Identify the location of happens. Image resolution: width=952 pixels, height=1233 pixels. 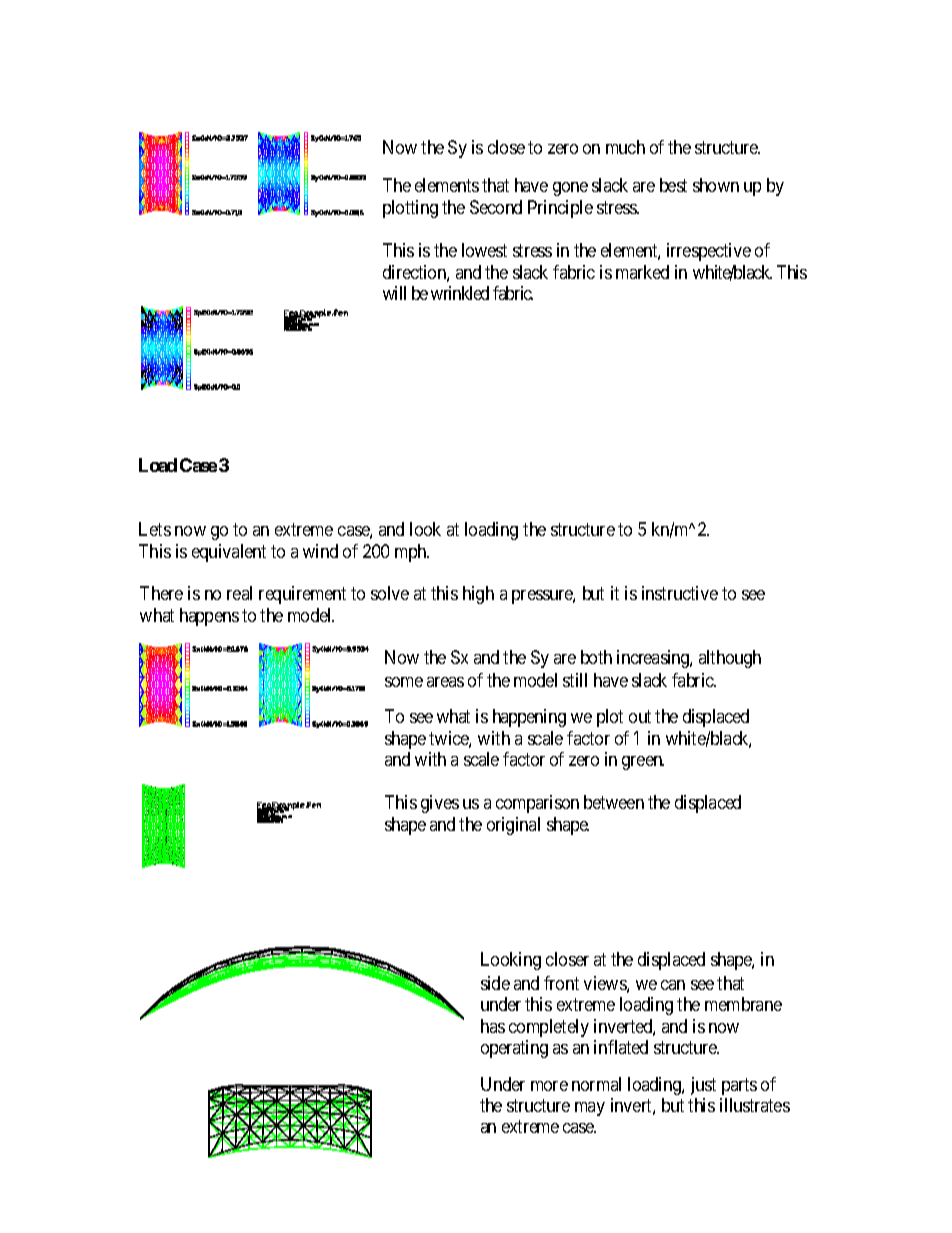
(209, 617).
